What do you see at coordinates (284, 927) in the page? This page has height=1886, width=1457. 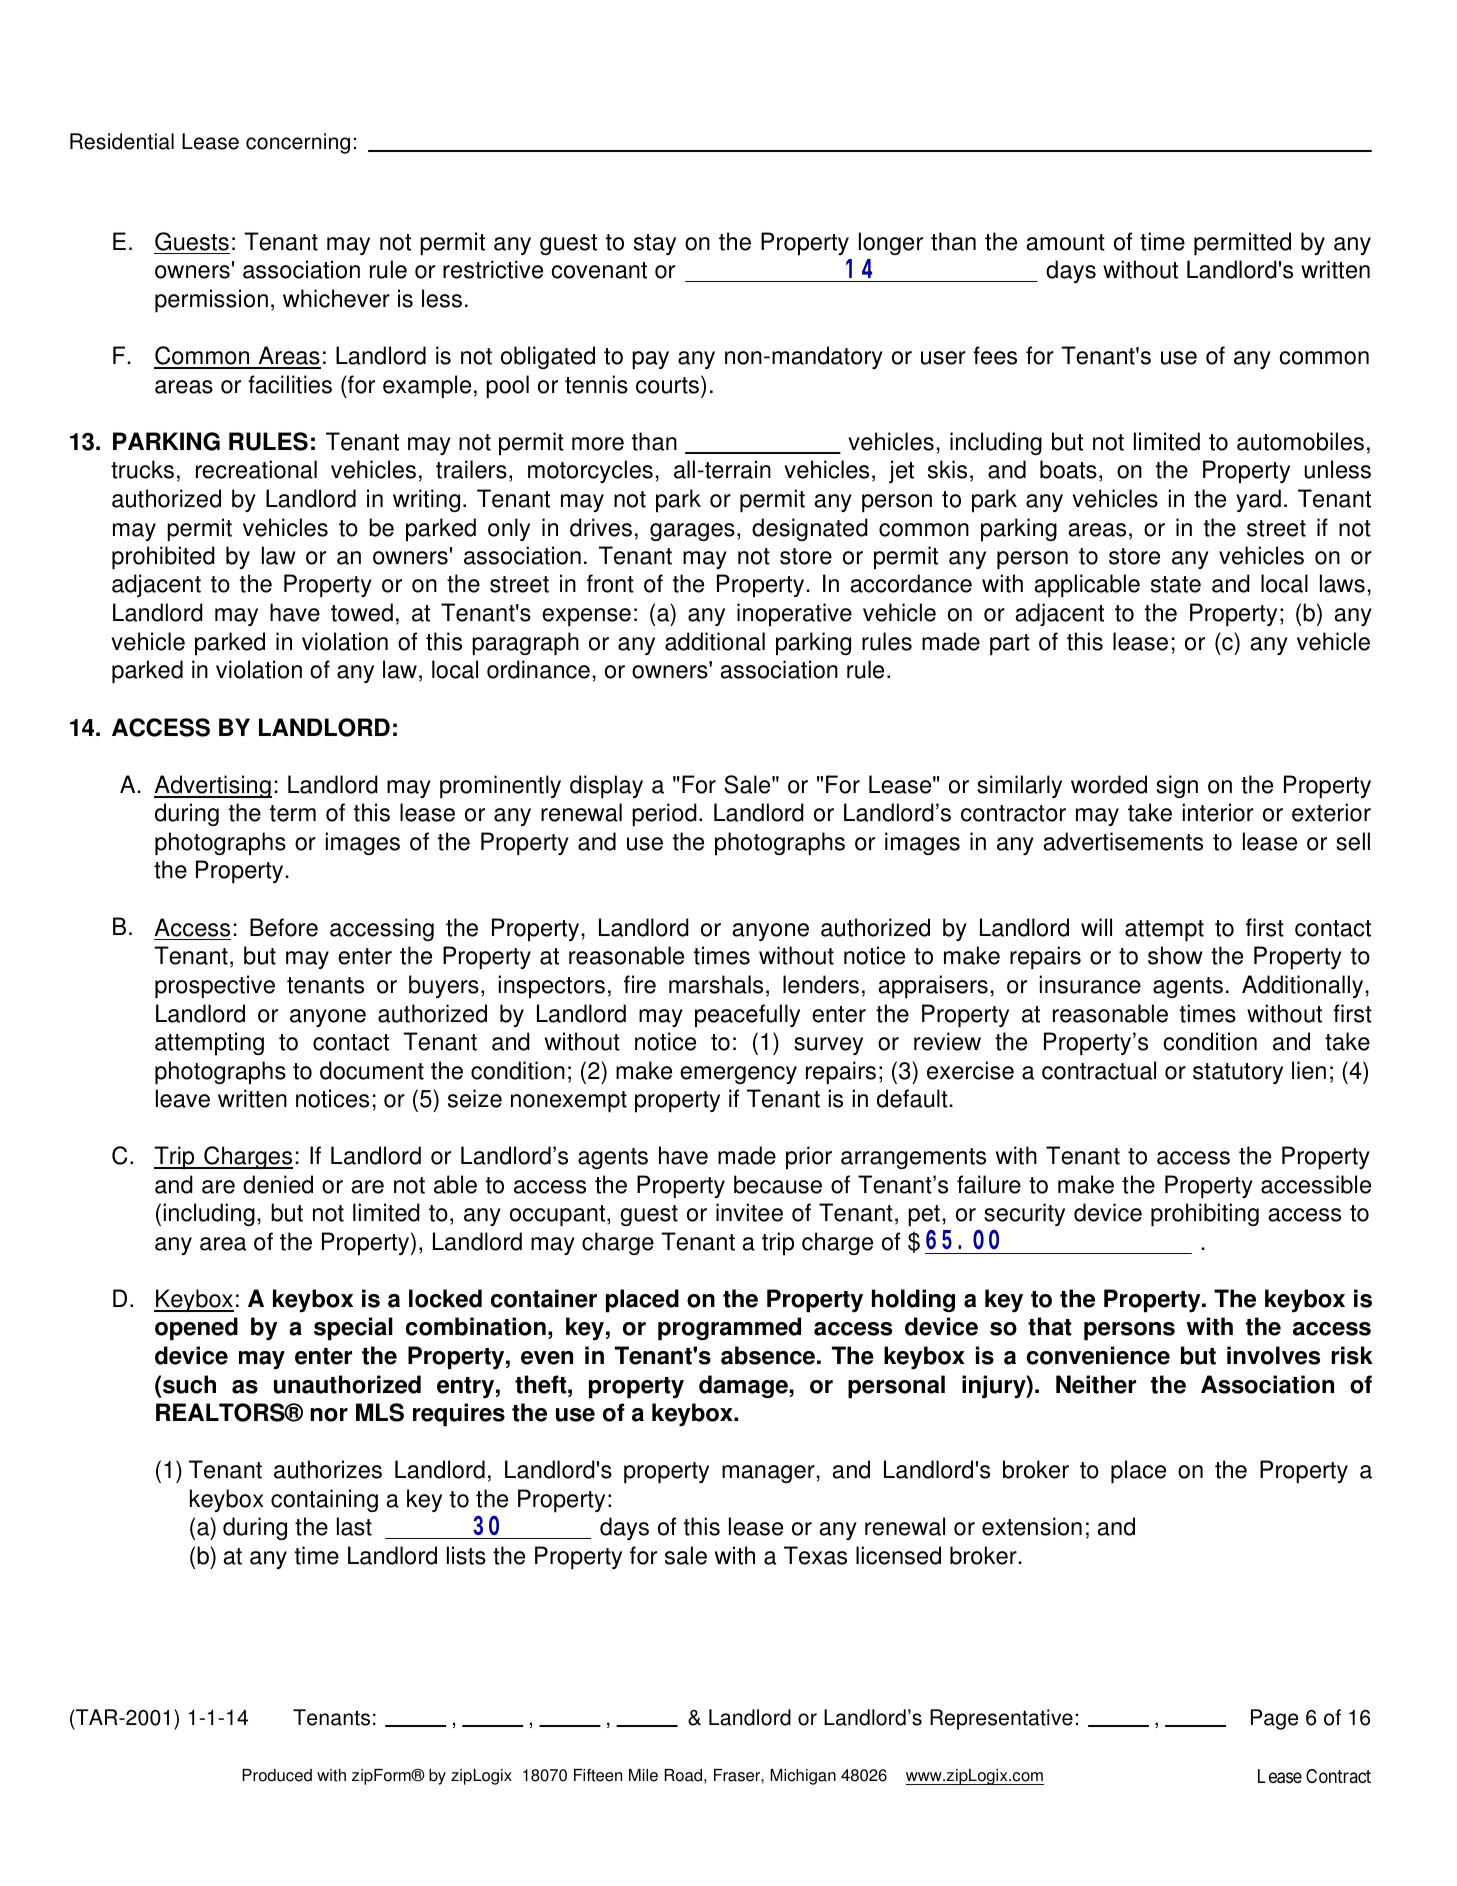 I see `Before` at bounding box center [284, 927].
